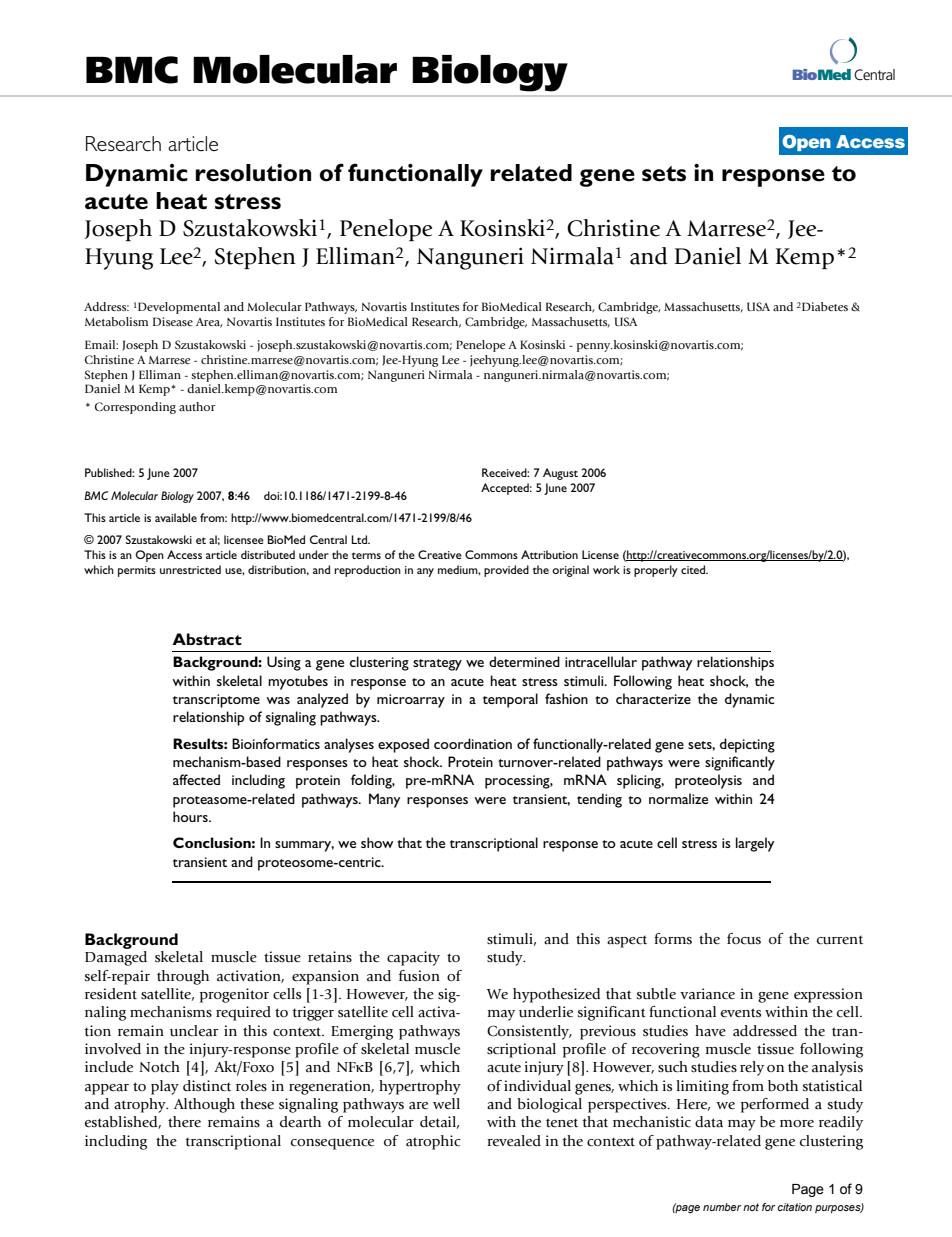 This screenshot has width=952, height=1237. Describe the element at coordinates (560, 474) in the screenshot. I see `August` at that location.
